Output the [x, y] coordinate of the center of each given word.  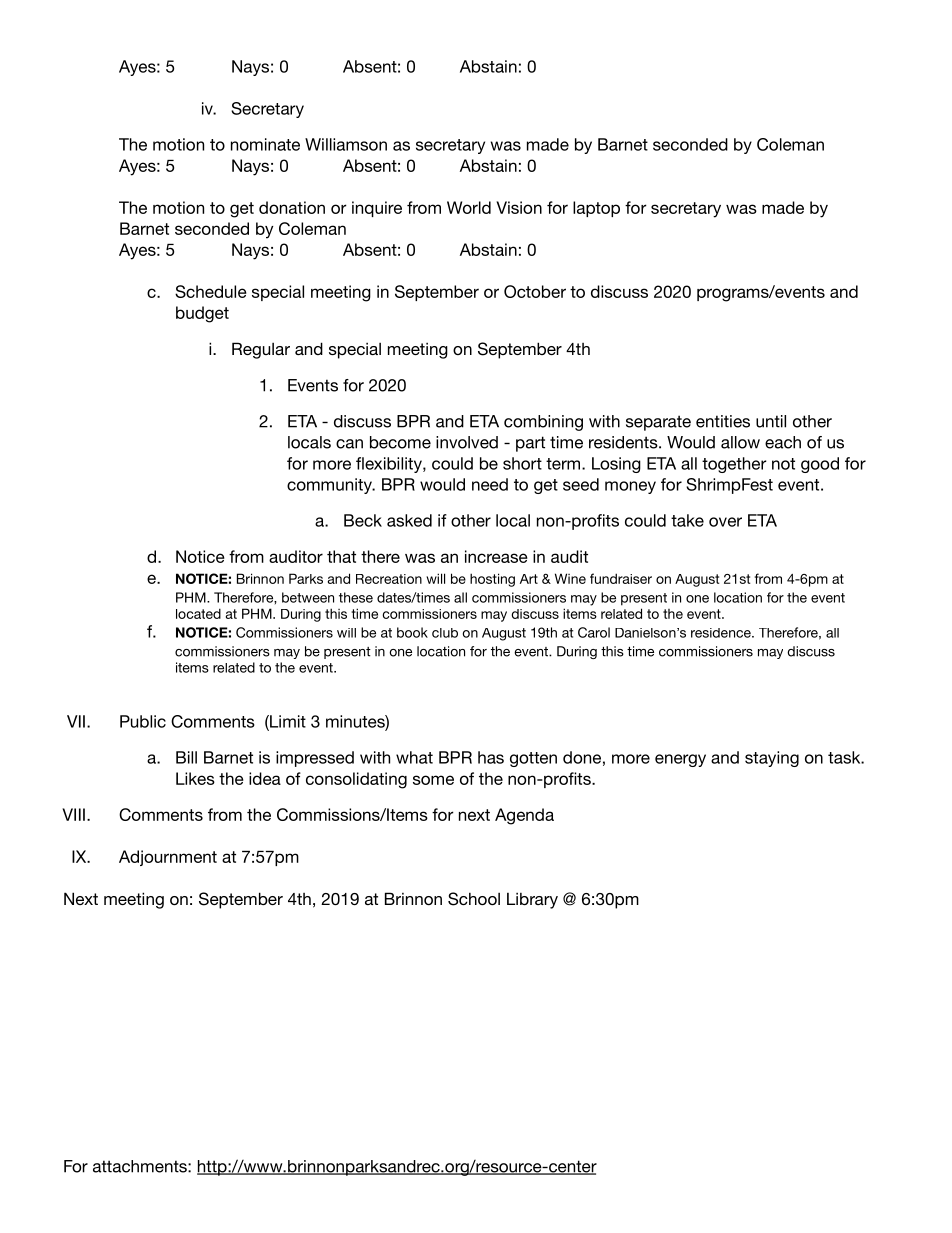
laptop [596, 209]
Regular [261, 350]
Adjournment [168, 858]
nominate [265, 144]
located [198, 613]
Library [532, 900]
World [469, 207]
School [474, 899]
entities [723, 421]
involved [467, 442]
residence [722, 633]
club [445, 633]
